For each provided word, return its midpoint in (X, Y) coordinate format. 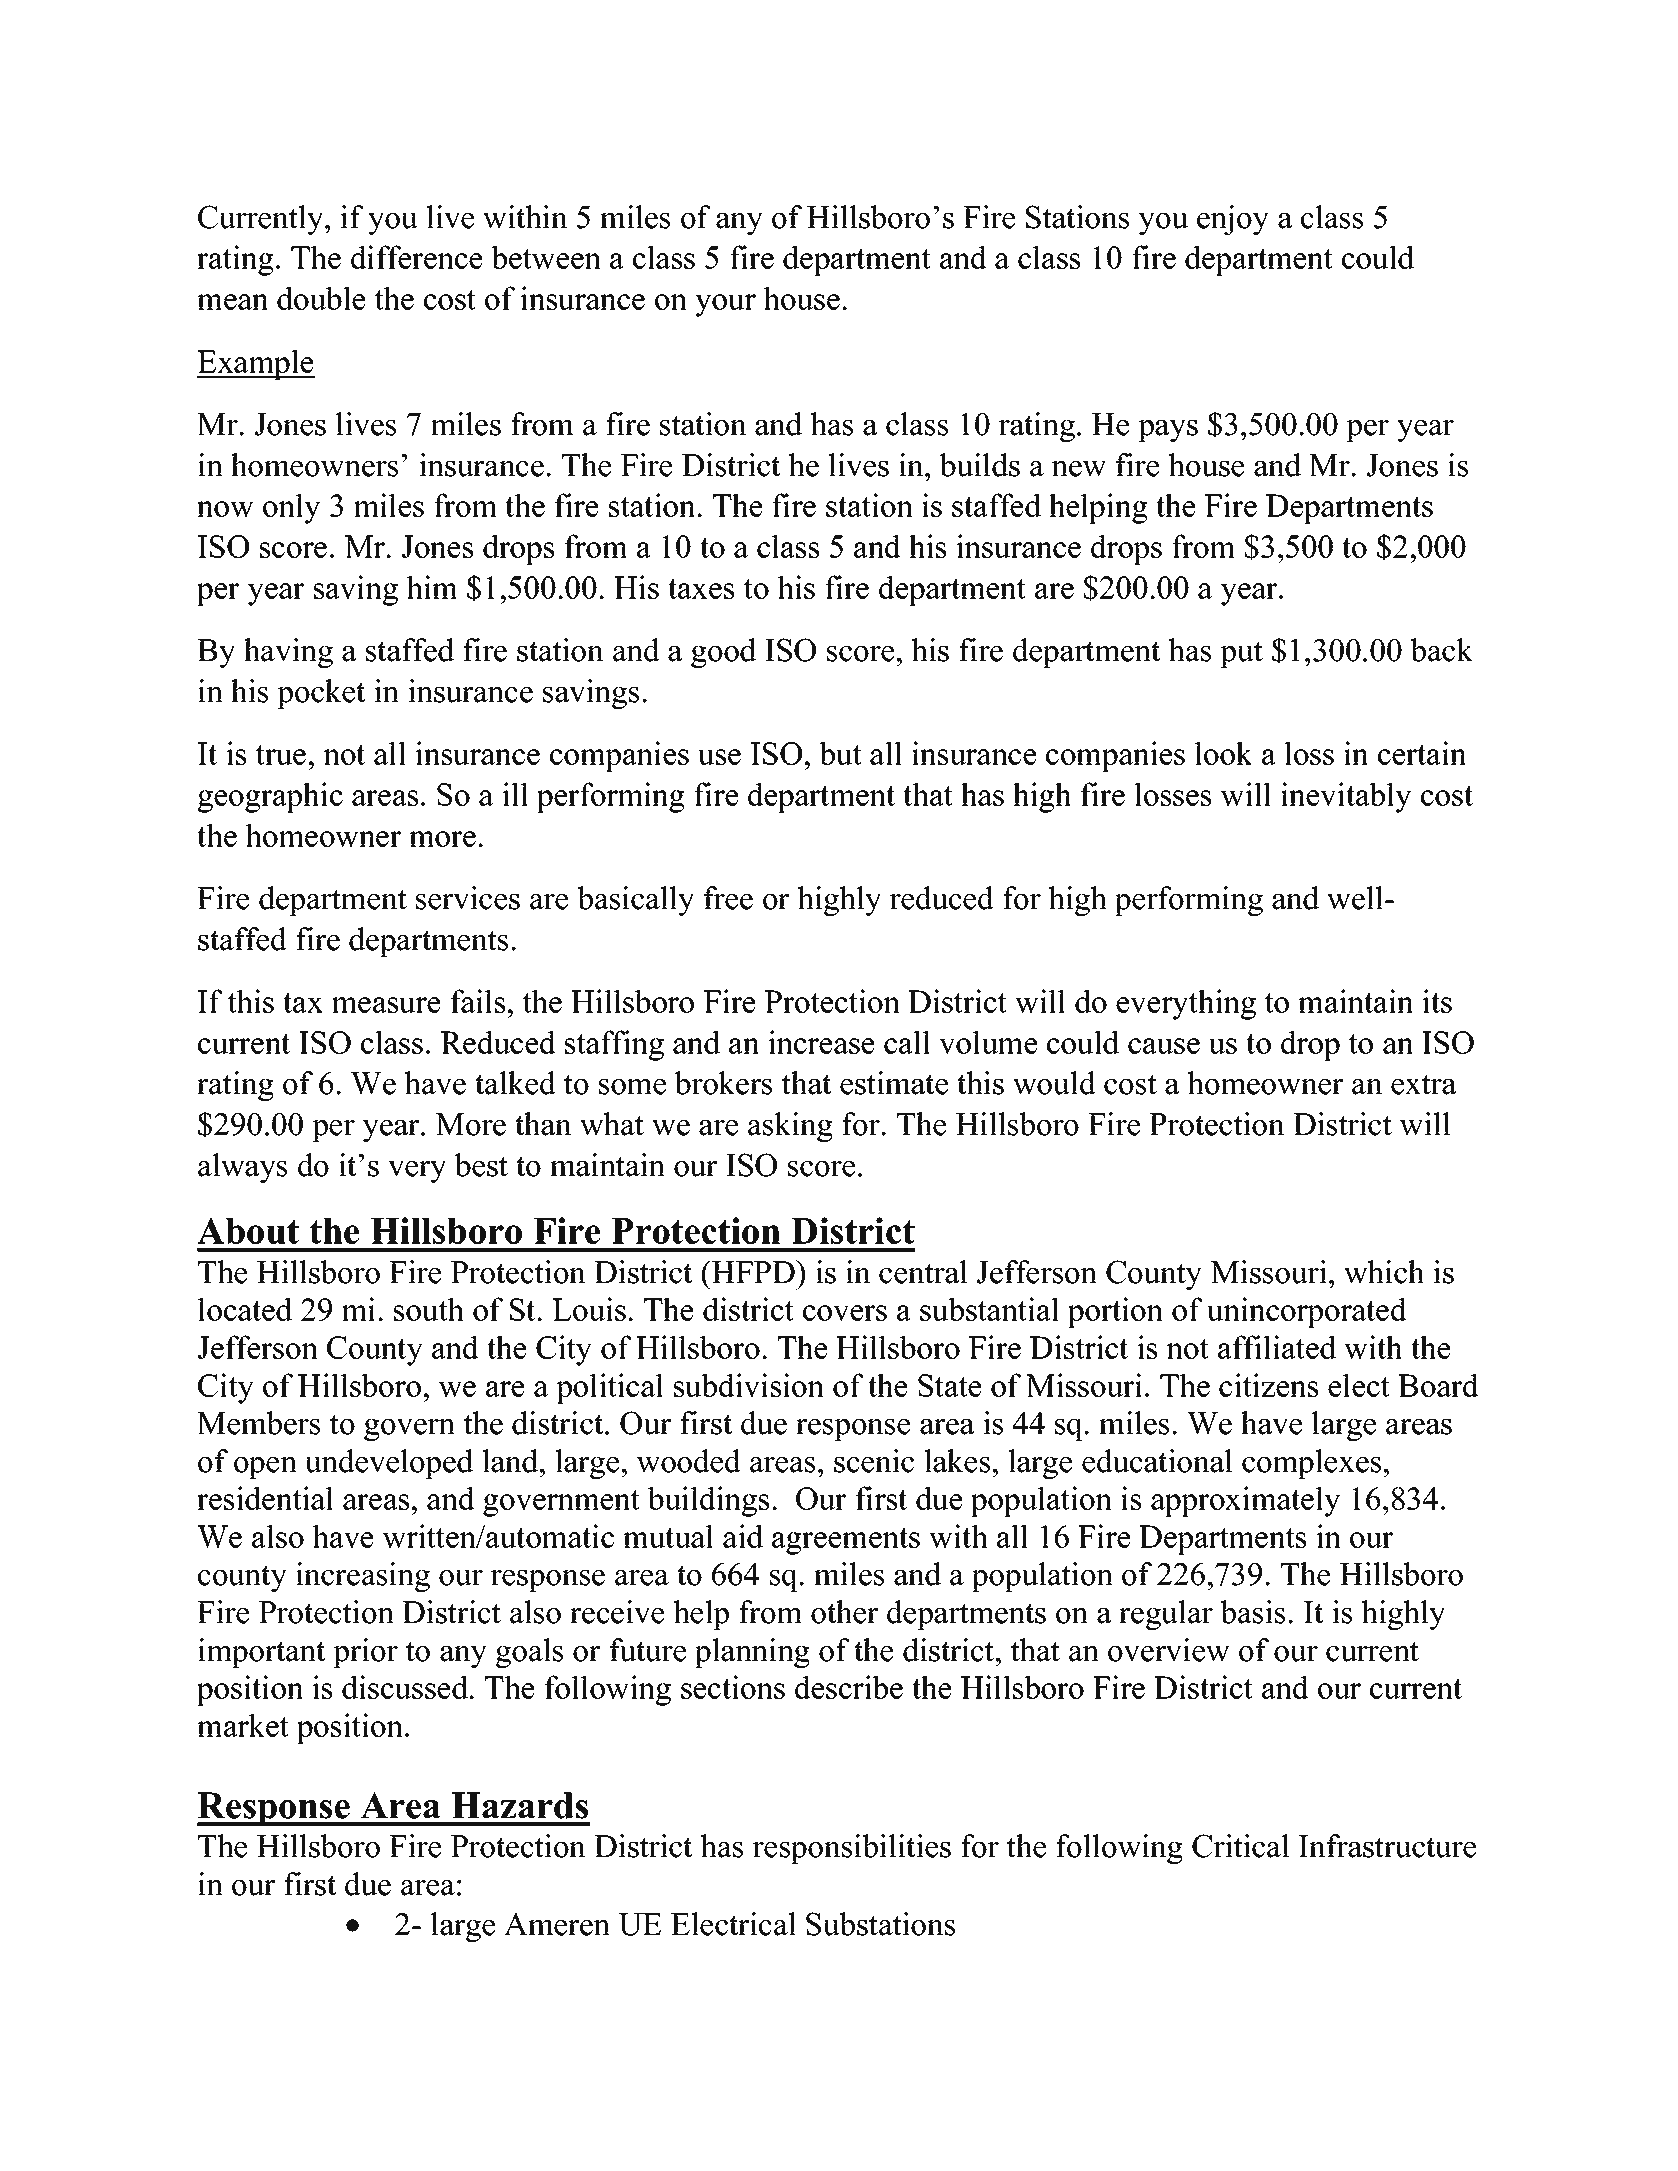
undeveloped (389, 1464)
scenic (874, 1461)
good (723, 653)
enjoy (1233, 220)
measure (386, 1005)
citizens (1268, 1385)
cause (1164, 1046)
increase (821, 1042)
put (1241, 654)
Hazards (520, 1805)
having (288, 653)
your (725, 305)
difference (416, 257)
